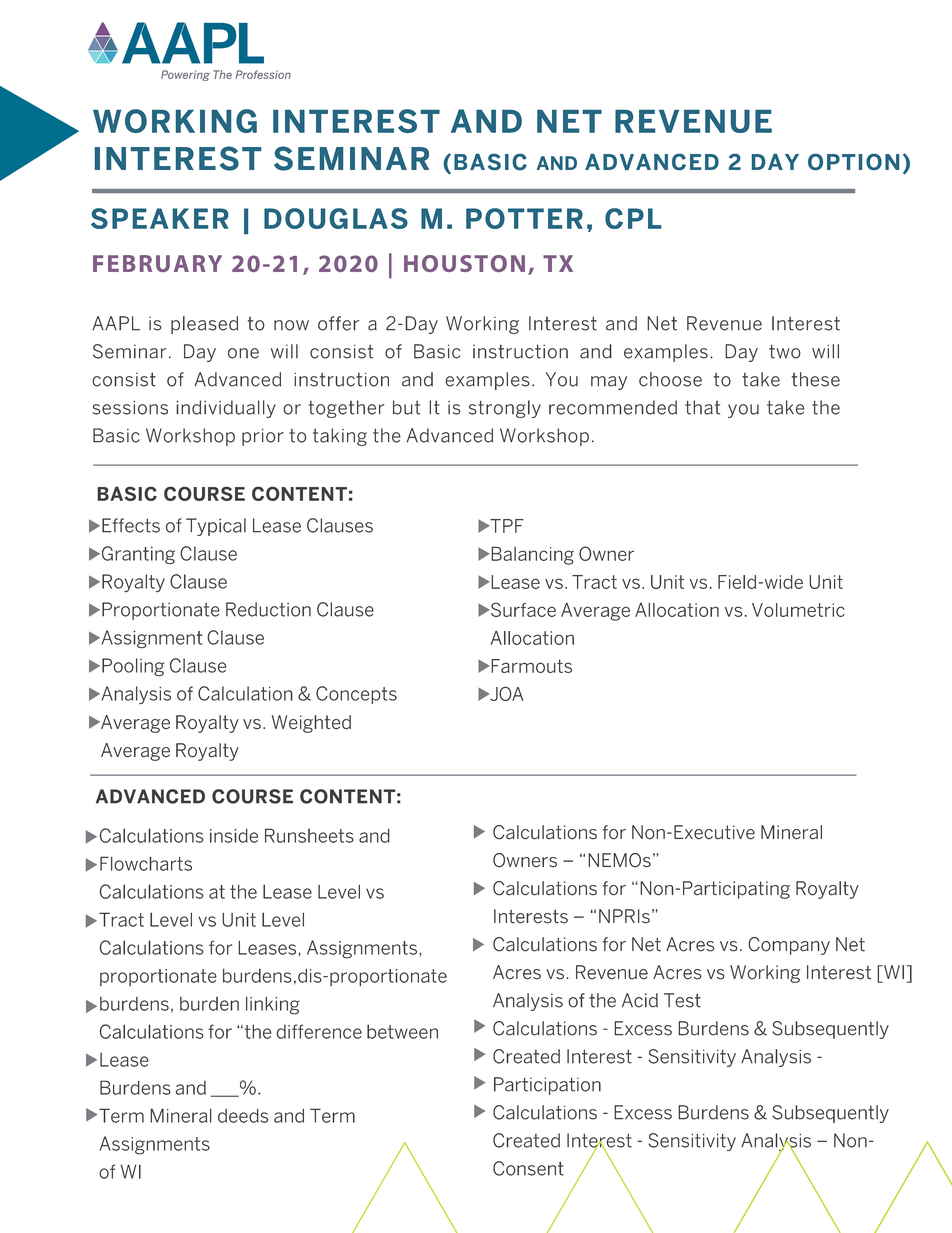  What do you see at coordinates (524, 218) in the page?
I see `POTTER` at bounding box center [524, 218].
